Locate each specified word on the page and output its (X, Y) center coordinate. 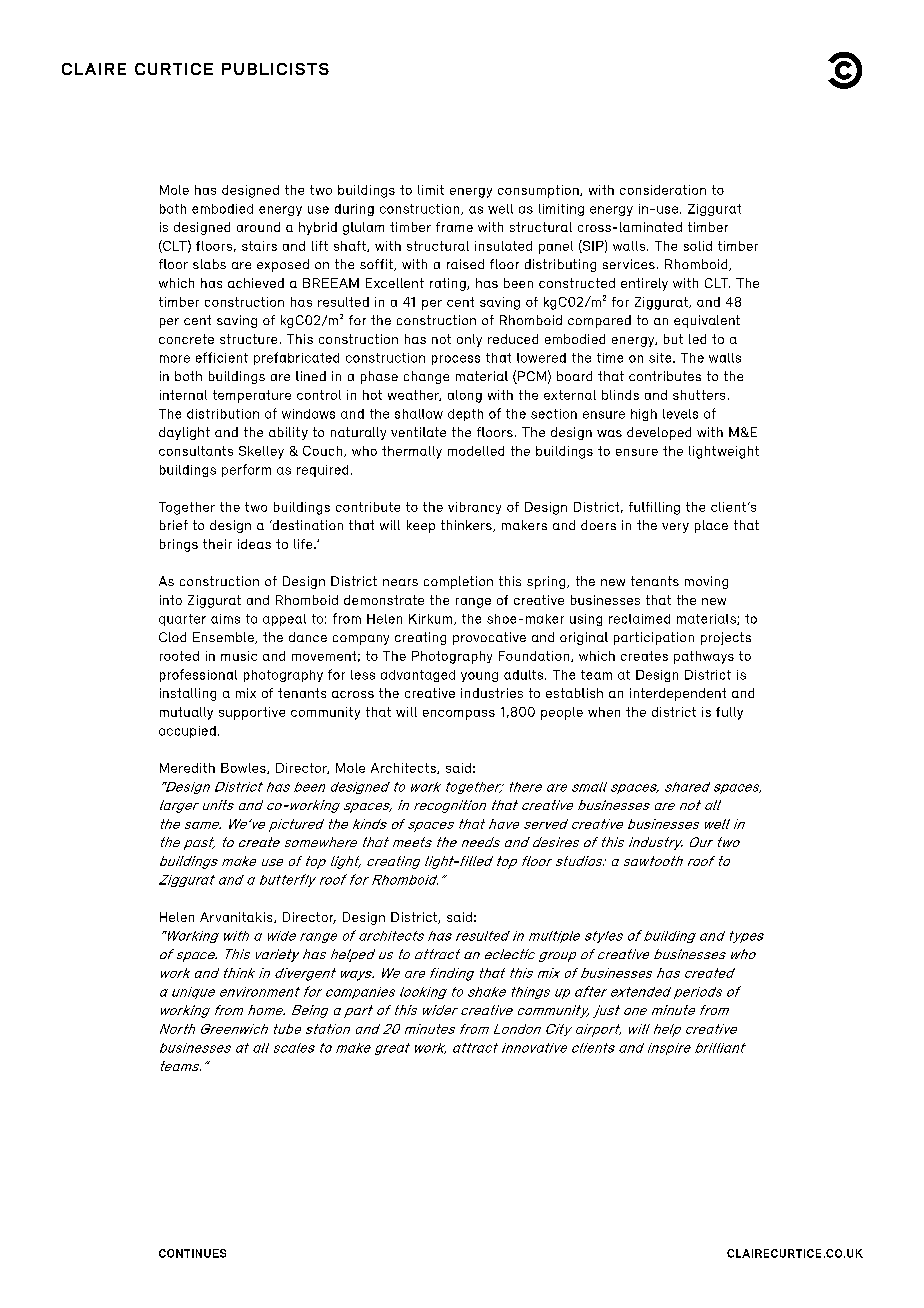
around (258, 227)
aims (225, 619)
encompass (459, 715)
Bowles (244, 768)
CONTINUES (192, 1253)
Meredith (187, 768)
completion (458, 582)
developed (659, 433)
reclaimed (639, 619)
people (562, 713)
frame (454, 227)
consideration (663, 190)
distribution (223, 414)
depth (465, 415)
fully (729, 713)
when (604, 712)
